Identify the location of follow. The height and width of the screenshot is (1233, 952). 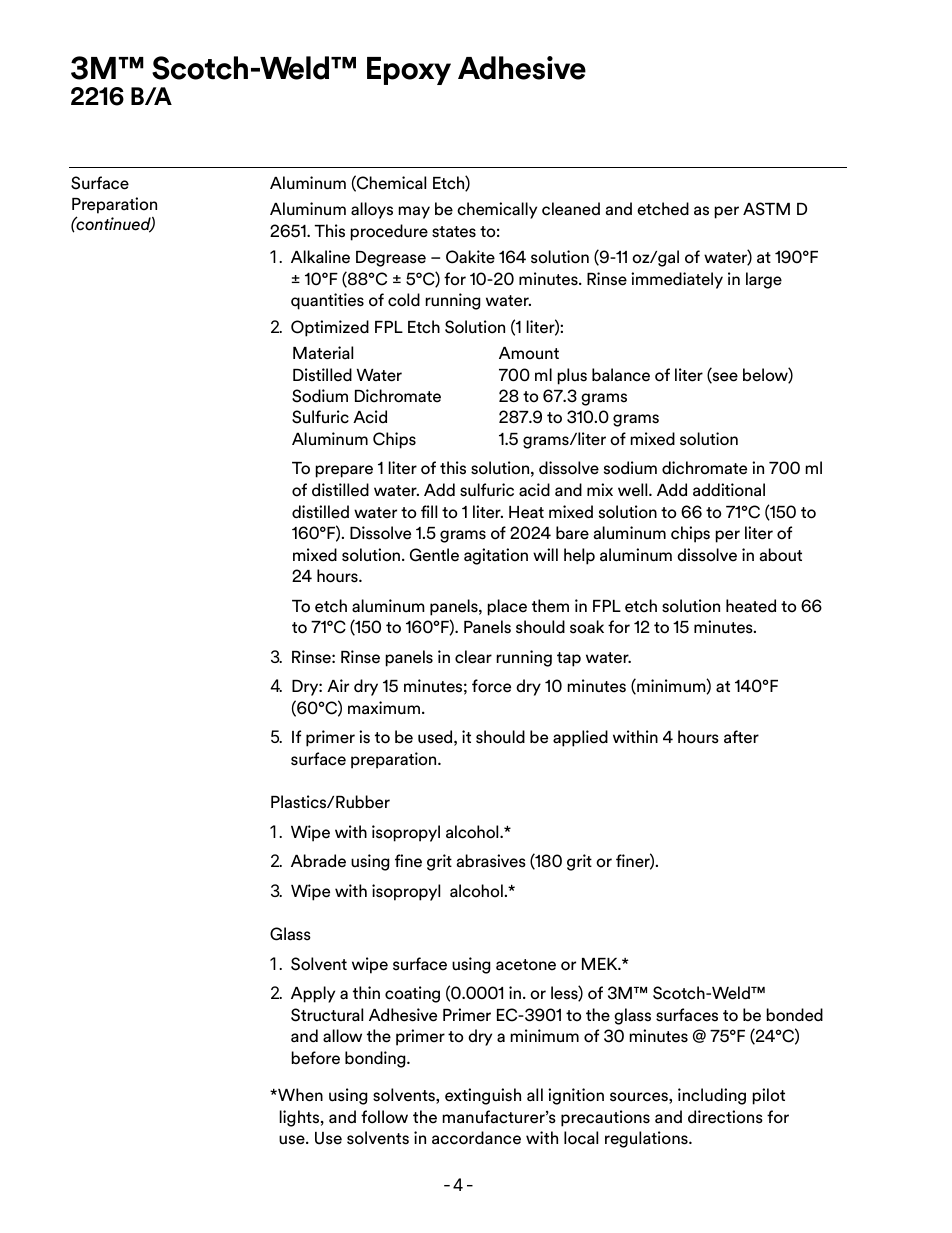
(384, 1117).
